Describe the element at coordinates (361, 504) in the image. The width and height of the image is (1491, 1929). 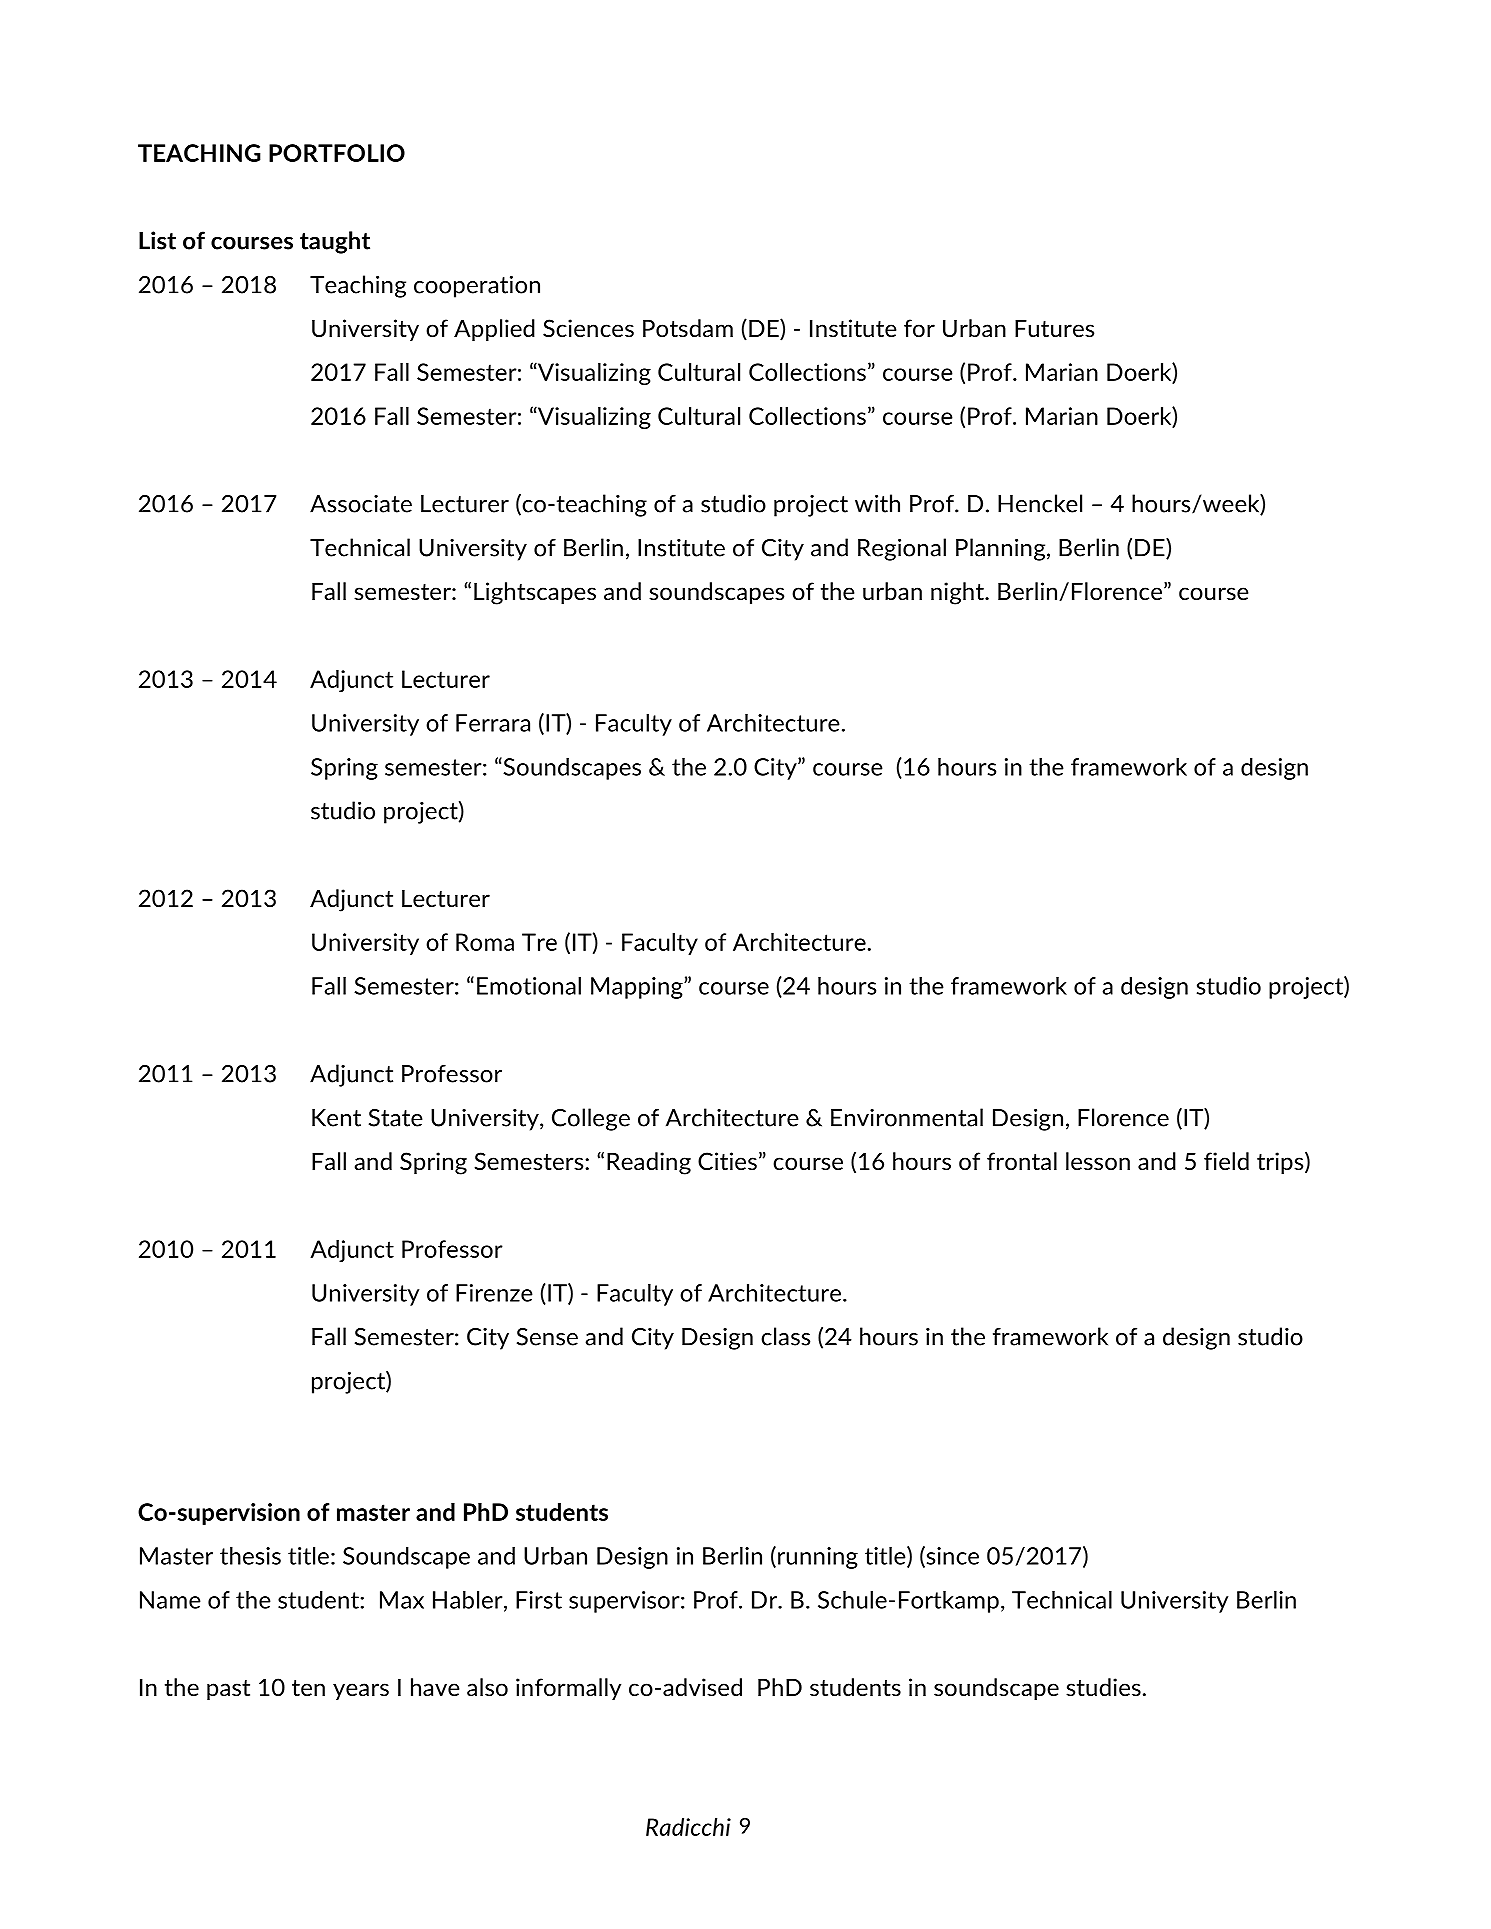
I see `Associate` at that location.
